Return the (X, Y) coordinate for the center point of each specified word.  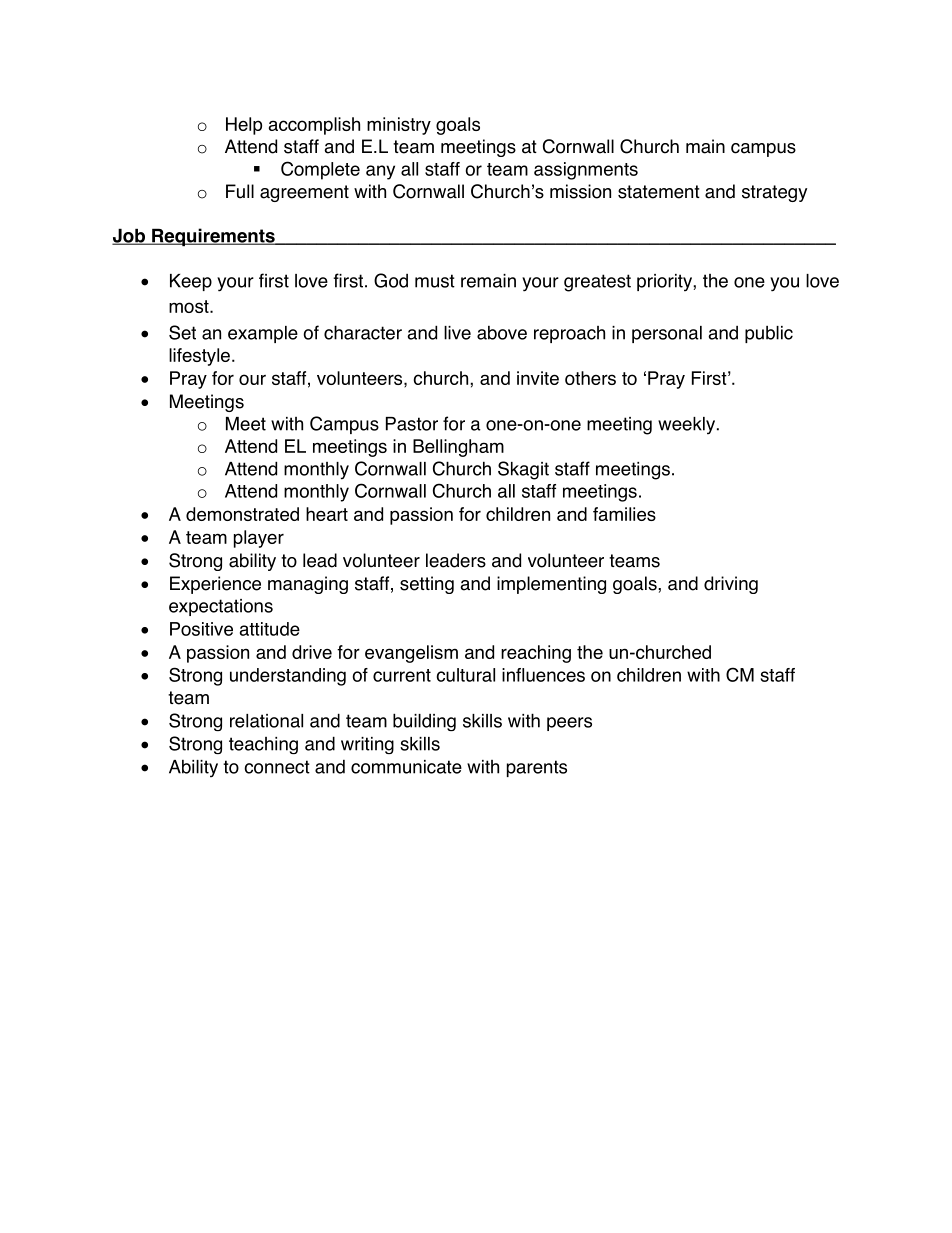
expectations (221, 607)
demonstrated (242, 514)
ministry (399, 126)
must (435, 281)
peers (569, 724)
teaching (263, 745)
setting (427, 585)
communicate (406, 767)
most (190, 306)
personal (667, 334)
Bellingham (458, 448)
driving (731, 585)
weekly (686, 426)
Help (244, 126)
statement (659, 192)
